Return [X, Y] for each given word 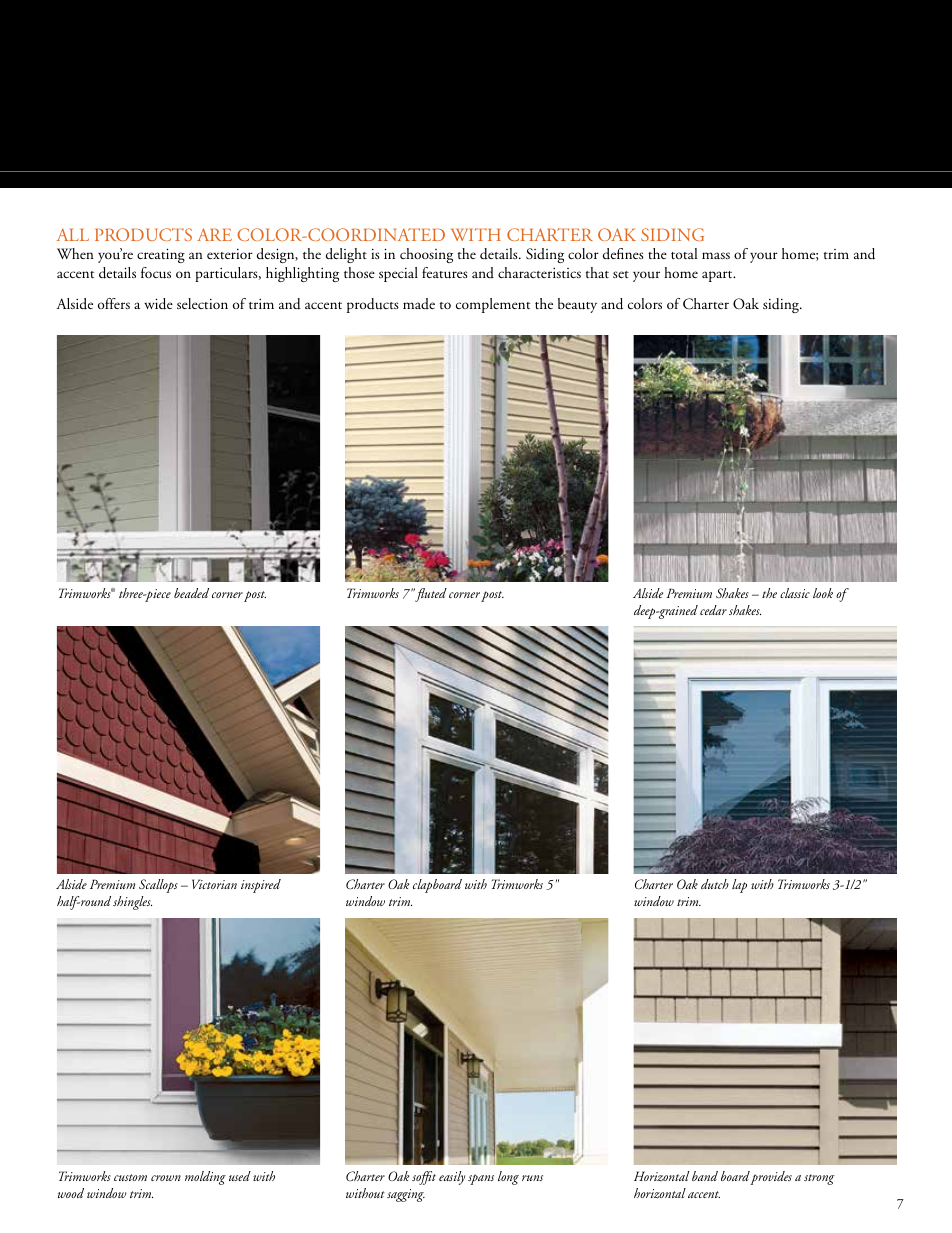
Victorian [214, 884]
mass [716, 255]
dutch [715, 884]
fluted [431, 595]
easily [452, 1178]
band [705, 1176]
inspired [261, 886]
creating [161, 255]
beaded [191, 593]
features [445, 273]
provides [771, 1178]
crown [166, 1178]
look [823, 593]
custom [130, 1177]
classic [795, 593]
